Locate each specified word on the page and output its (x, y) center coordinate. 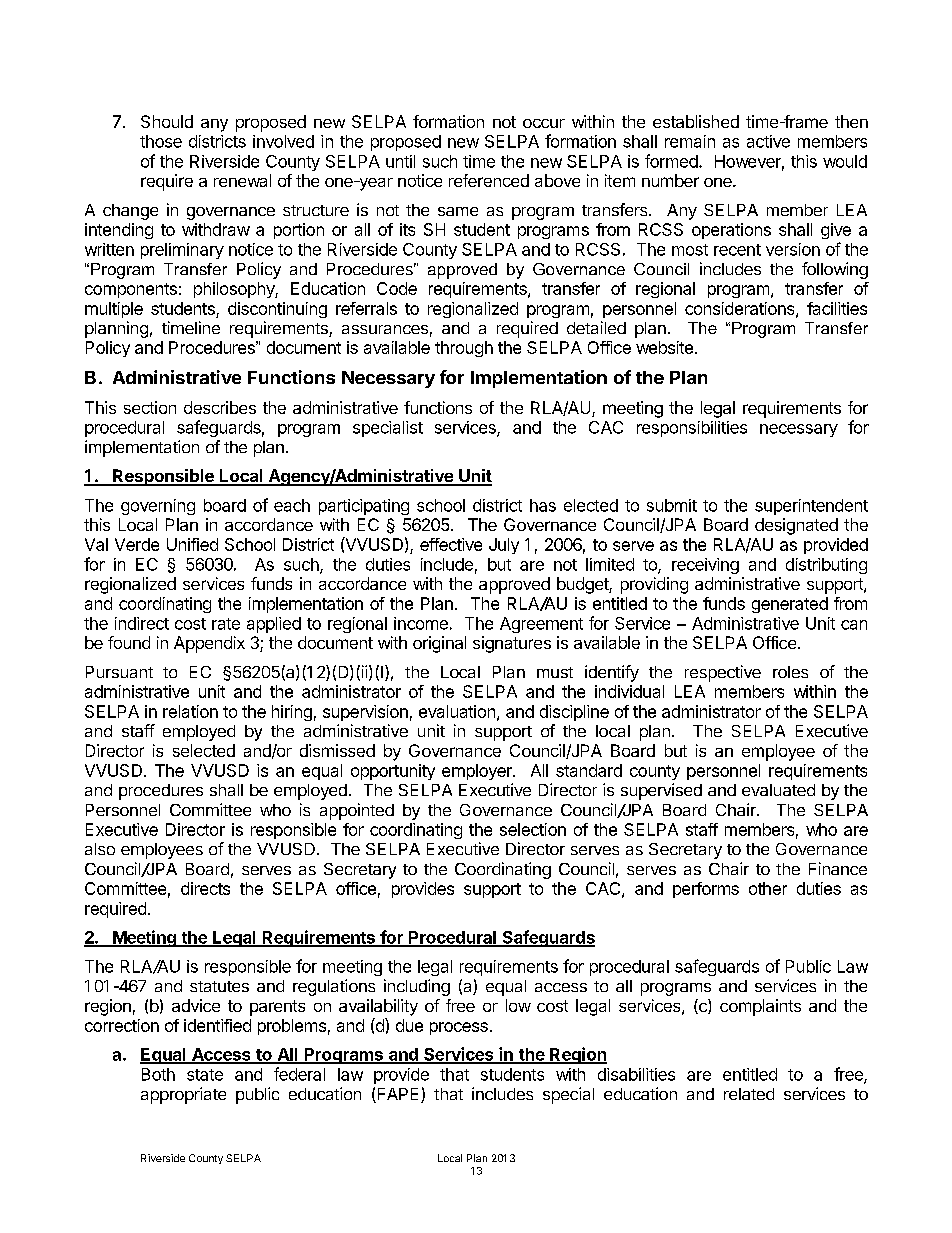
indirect (142, 623)
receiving (705, 566)
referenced (489, 180)
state (205, 1075)
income (421, 623)
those (161, 141)
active (768, 141)
